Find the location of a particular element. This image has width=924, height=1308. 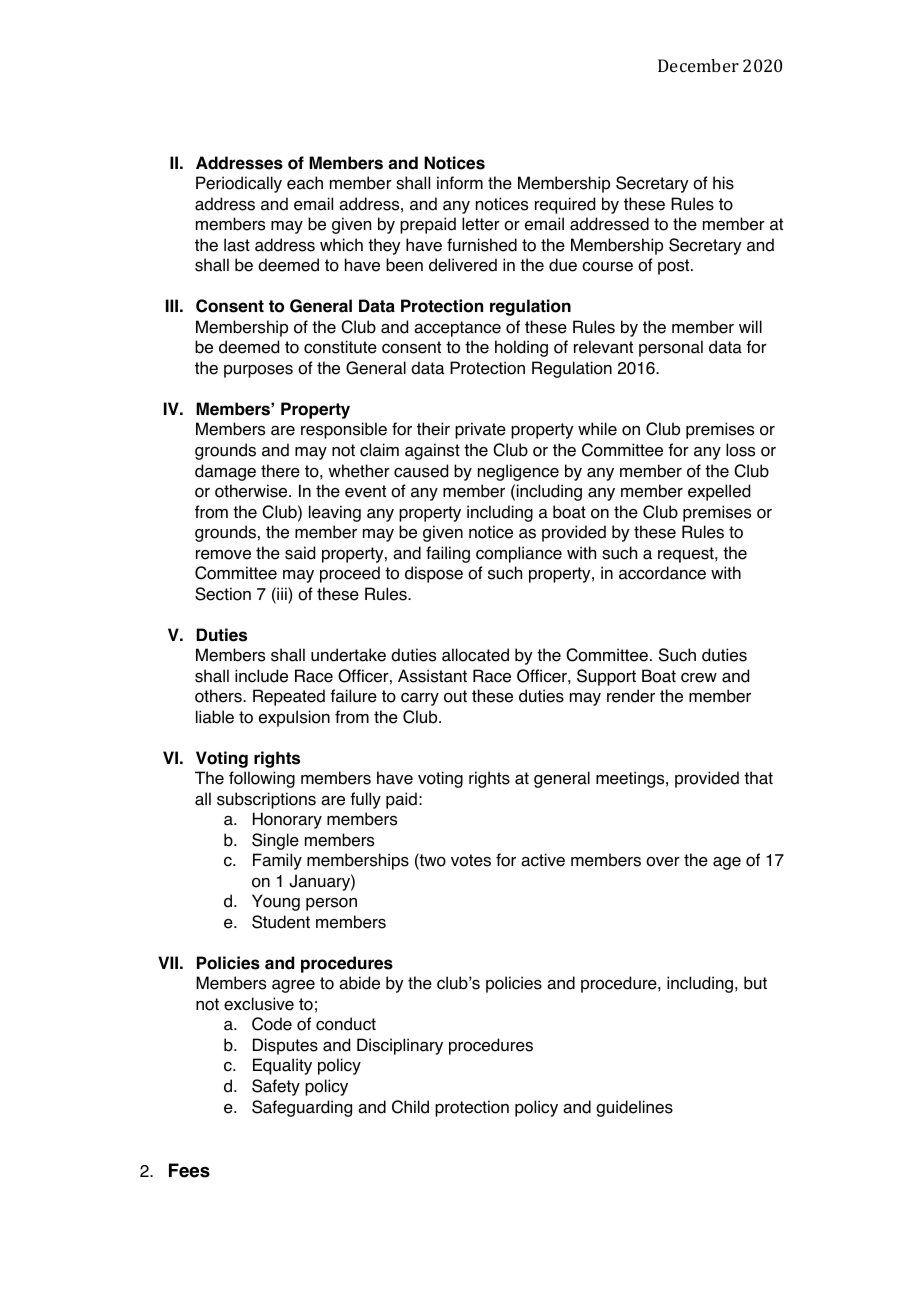

following is located at coordinates (262, 779).
